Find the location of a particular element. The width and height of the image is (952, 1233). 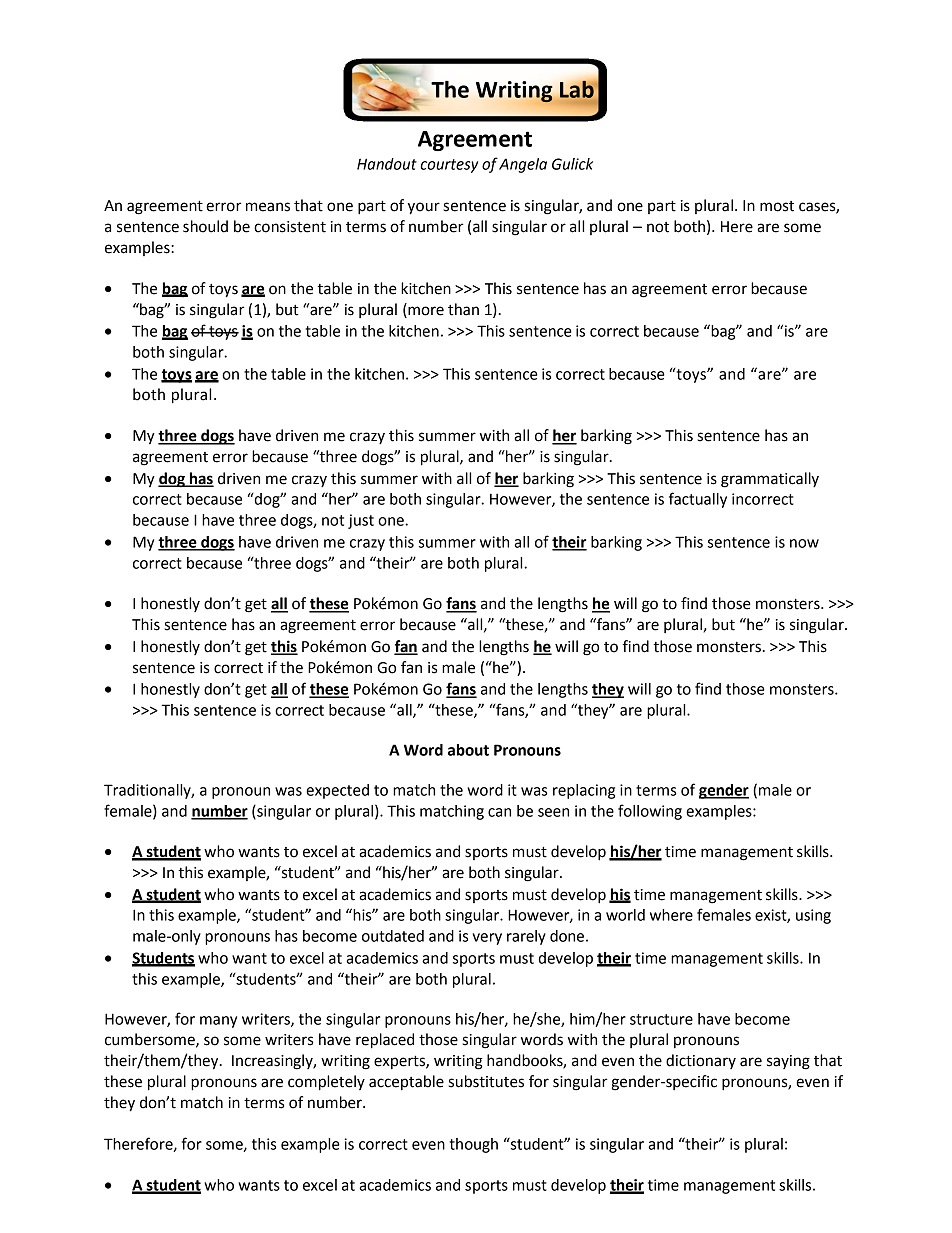

can is located at coordinates (499, 812).
